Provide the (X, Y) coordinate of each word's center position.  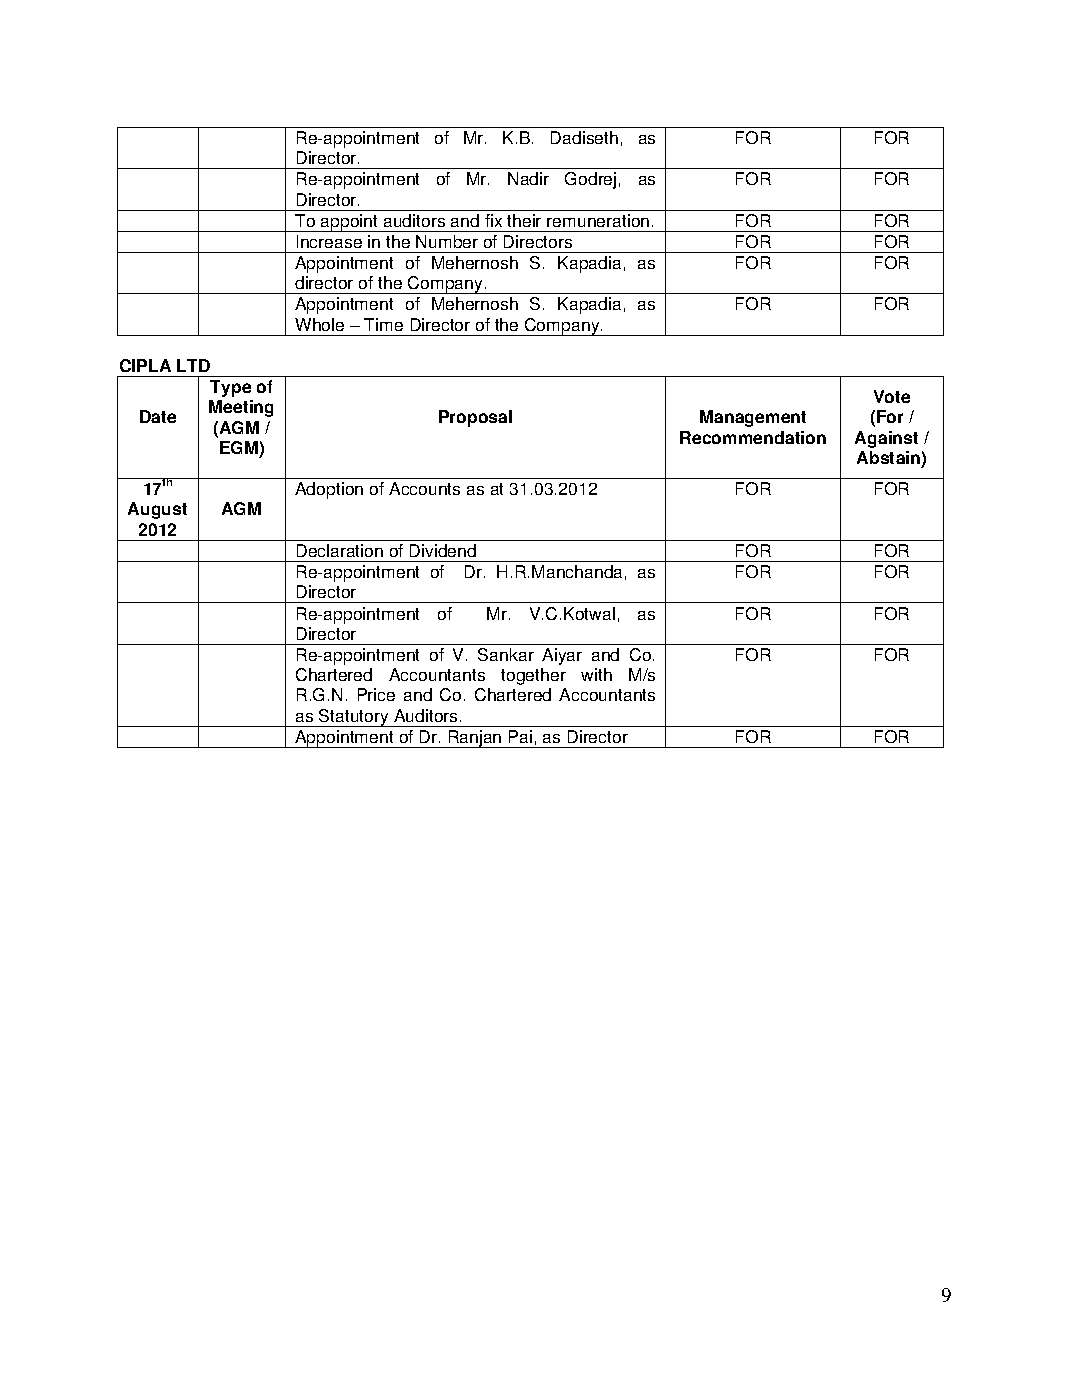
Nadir (528, 178)
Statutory (354, 718)
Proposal (475, 418)
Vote (892, 396)
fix (493, 220)
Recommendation (753, 437)
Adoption (329, 490)
